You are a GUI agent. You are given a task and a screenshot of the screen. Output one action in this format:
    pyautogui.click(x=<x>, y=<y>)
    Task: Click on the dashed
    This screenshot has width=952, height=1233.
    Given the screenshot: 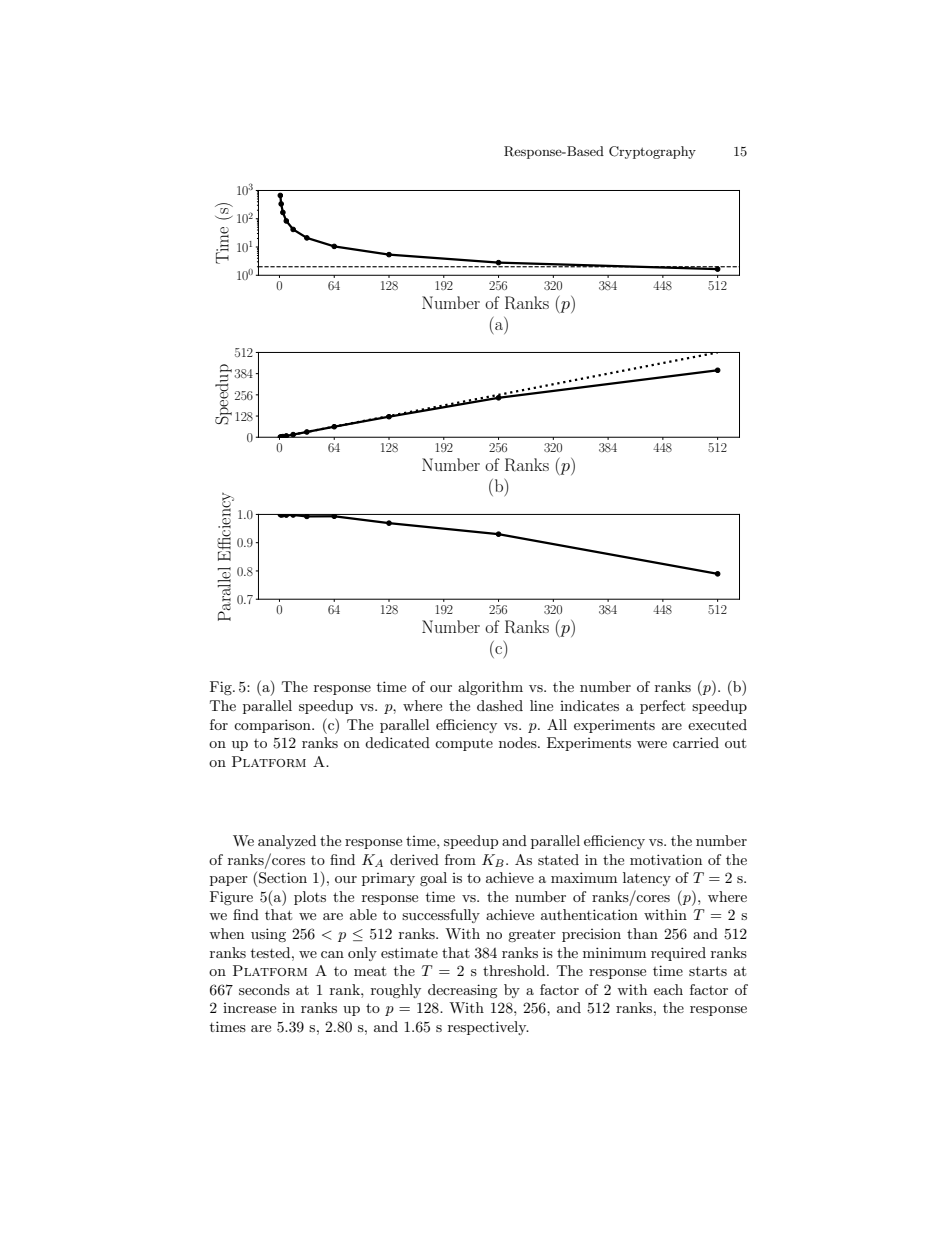 What is the action you would take?
    pyautogui.click(x=500, y=705)
